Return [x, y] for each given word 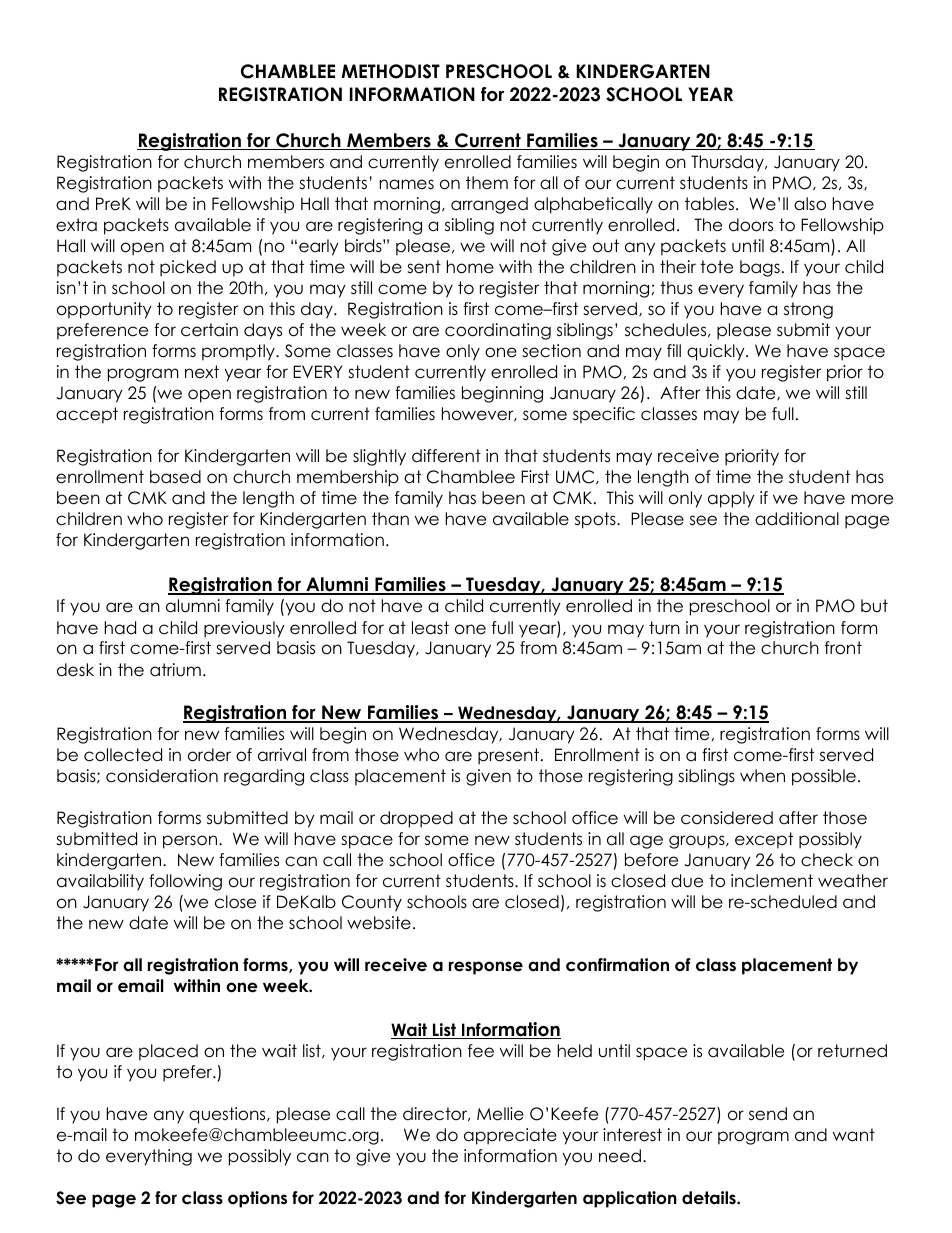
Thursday [728, 163]
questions [228, 1115]
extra [76, 225]
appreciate [510, 1136]
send [768, 1114]
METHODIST [391, 71]
